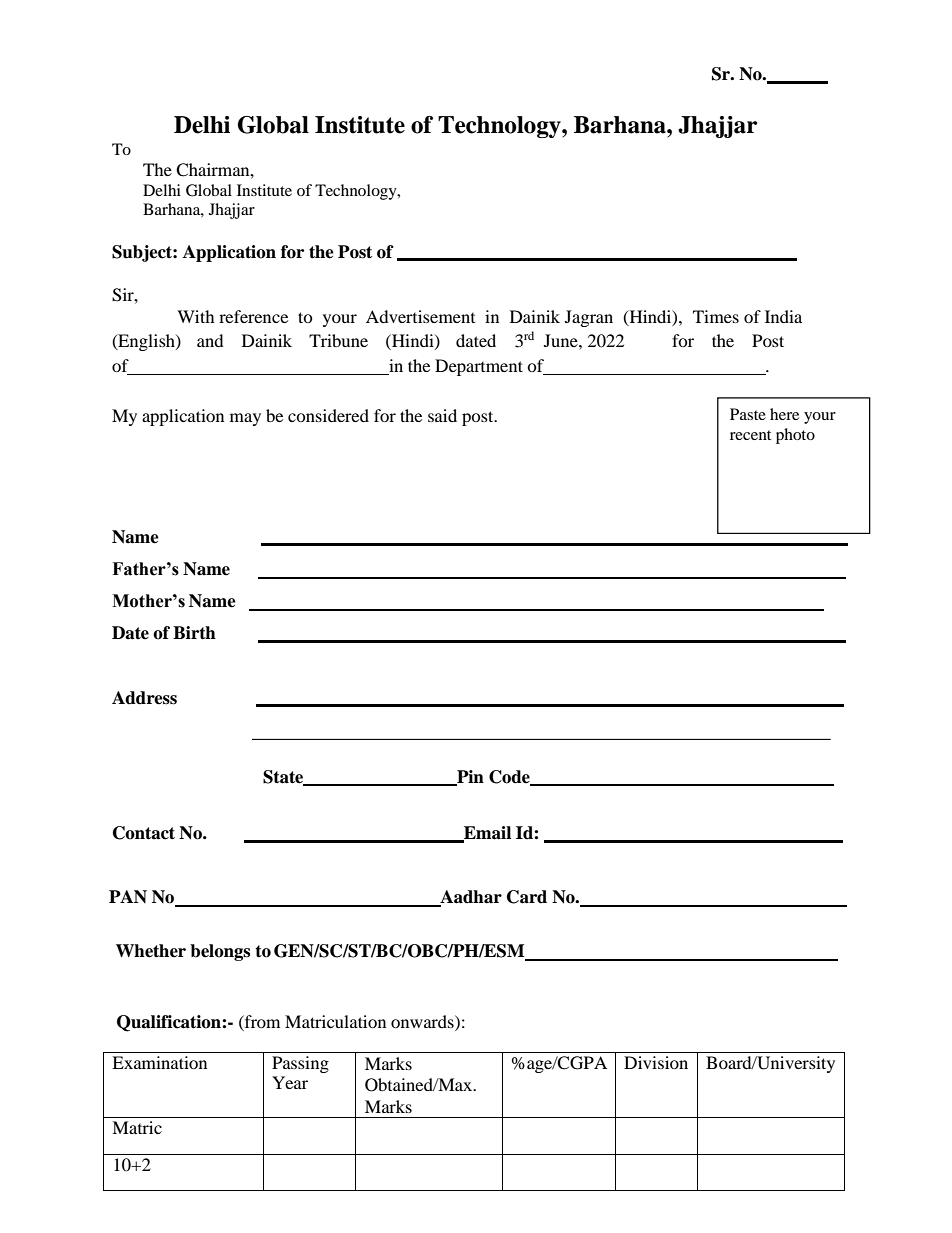 This image has width=952, height=1233. I want to click on Pin, so click(469, 777).
